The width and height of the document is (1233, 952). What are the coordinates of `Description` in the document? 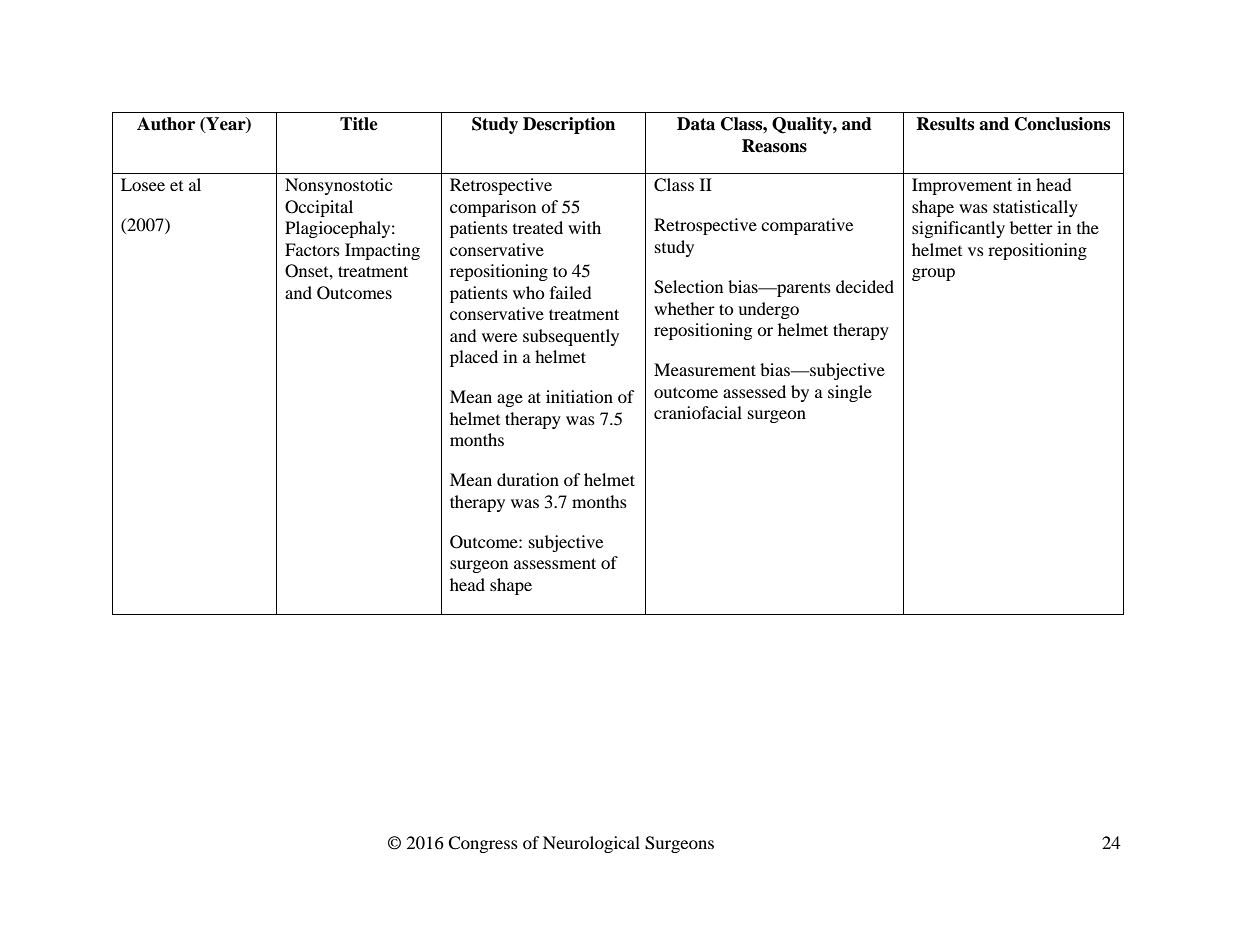 It's located at (569, 125).
